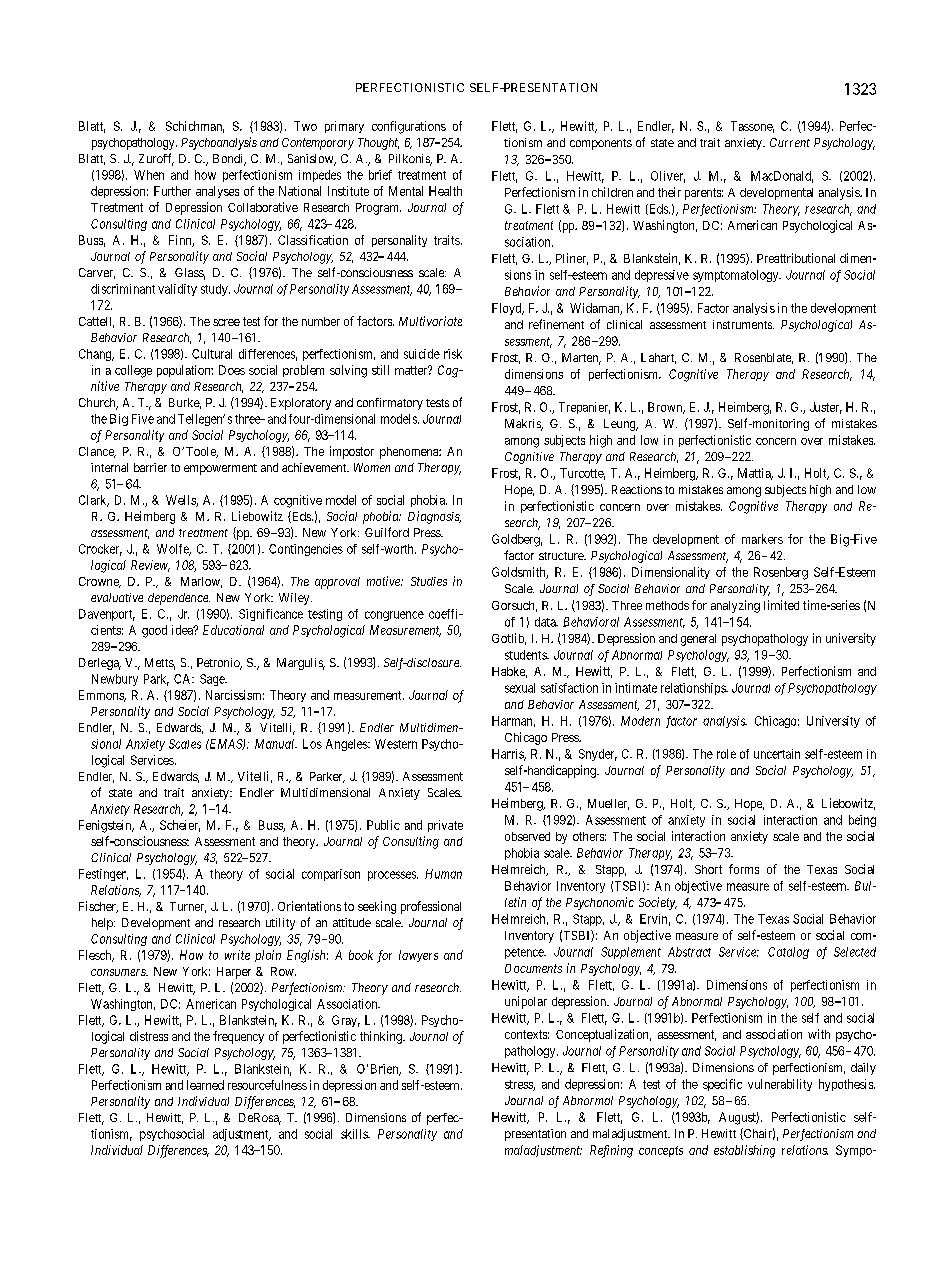 The width and height of the screenshot is (952, 1270). Describe the element at coordinates (744, 1151) in the screenshot. I see `establishing` at that location.
